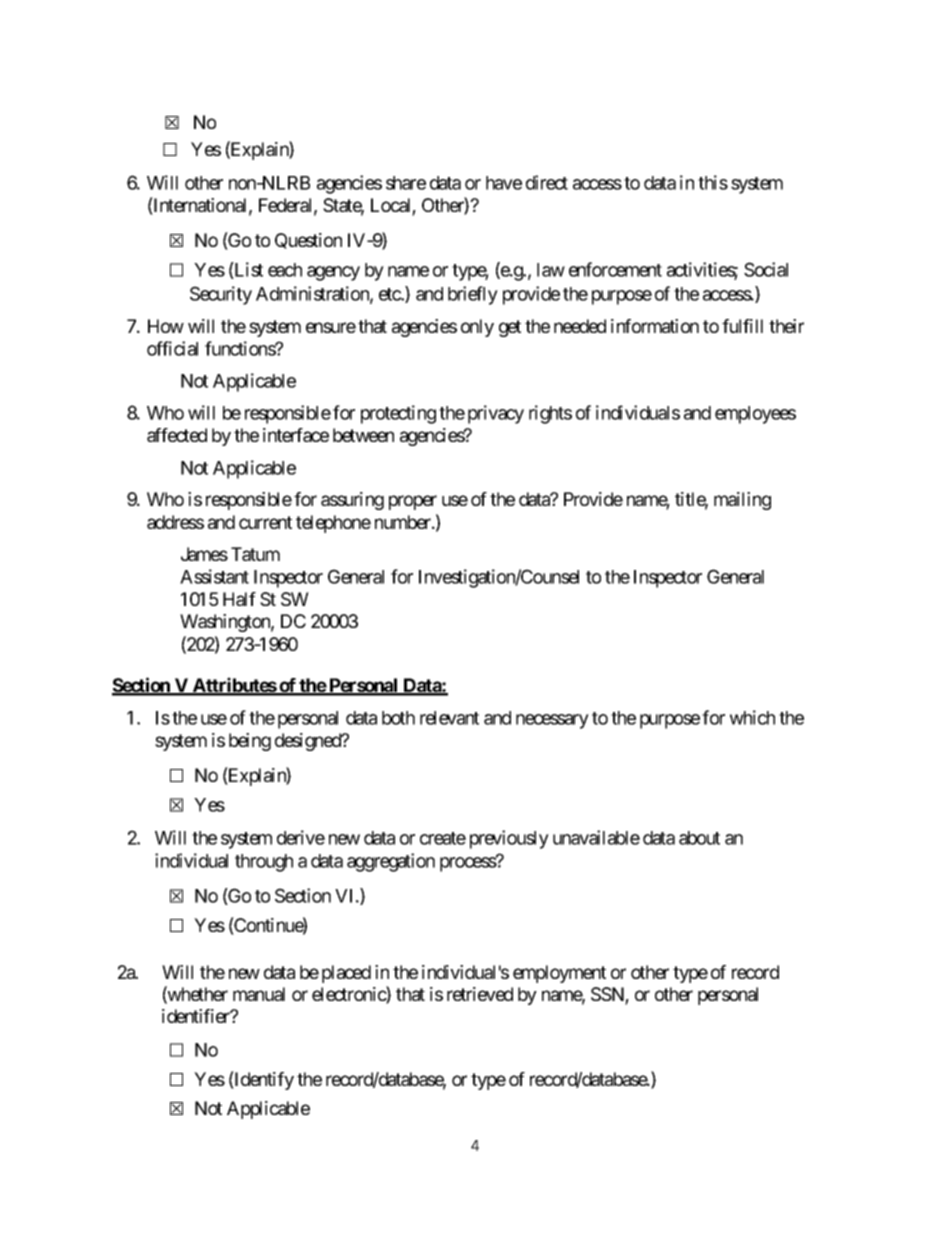  I want to click on mailing, so click(742, 501).
